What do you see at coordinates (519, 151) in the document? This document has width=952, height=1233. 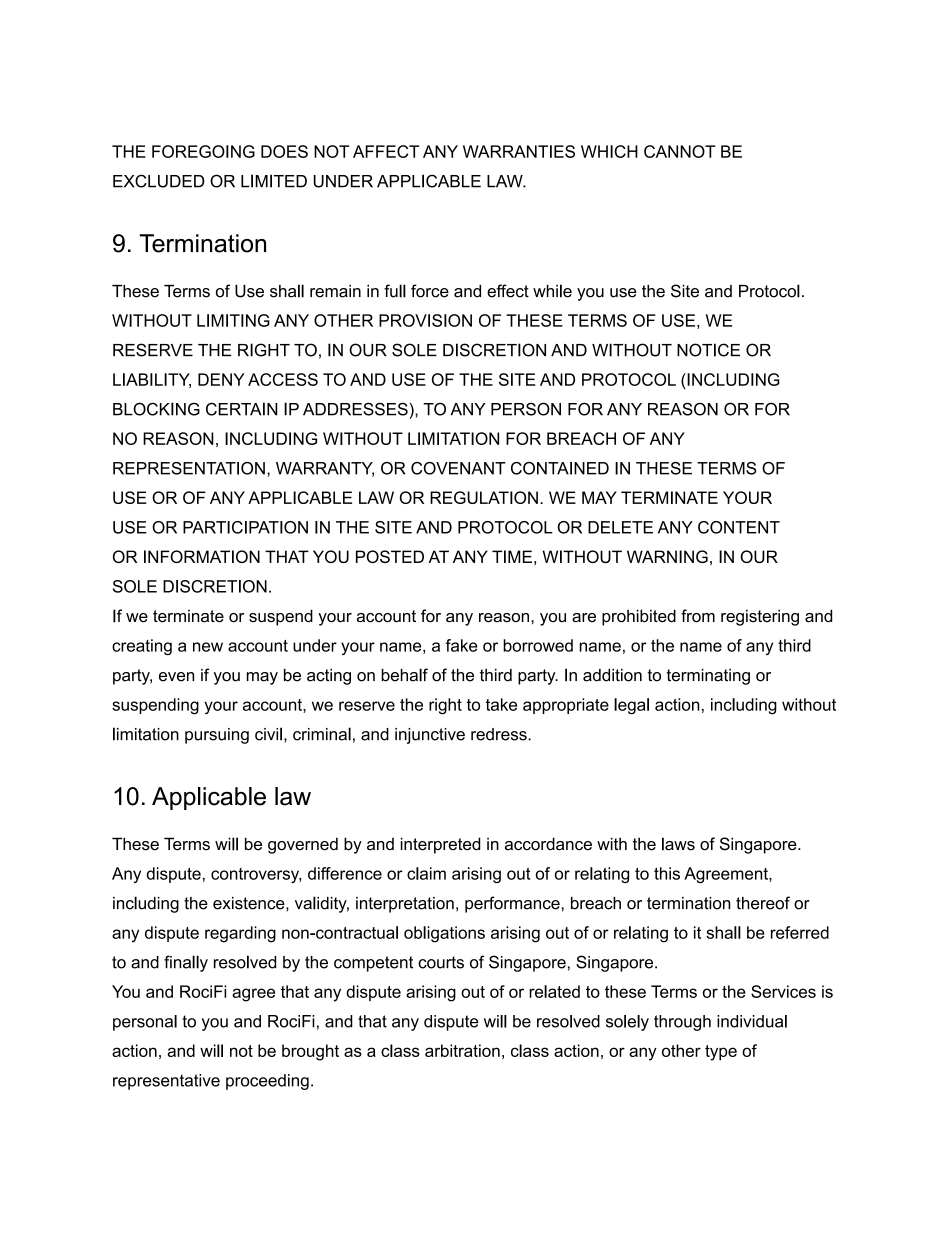 I see `WARRANTIES` at bounding box center [519, 151].
